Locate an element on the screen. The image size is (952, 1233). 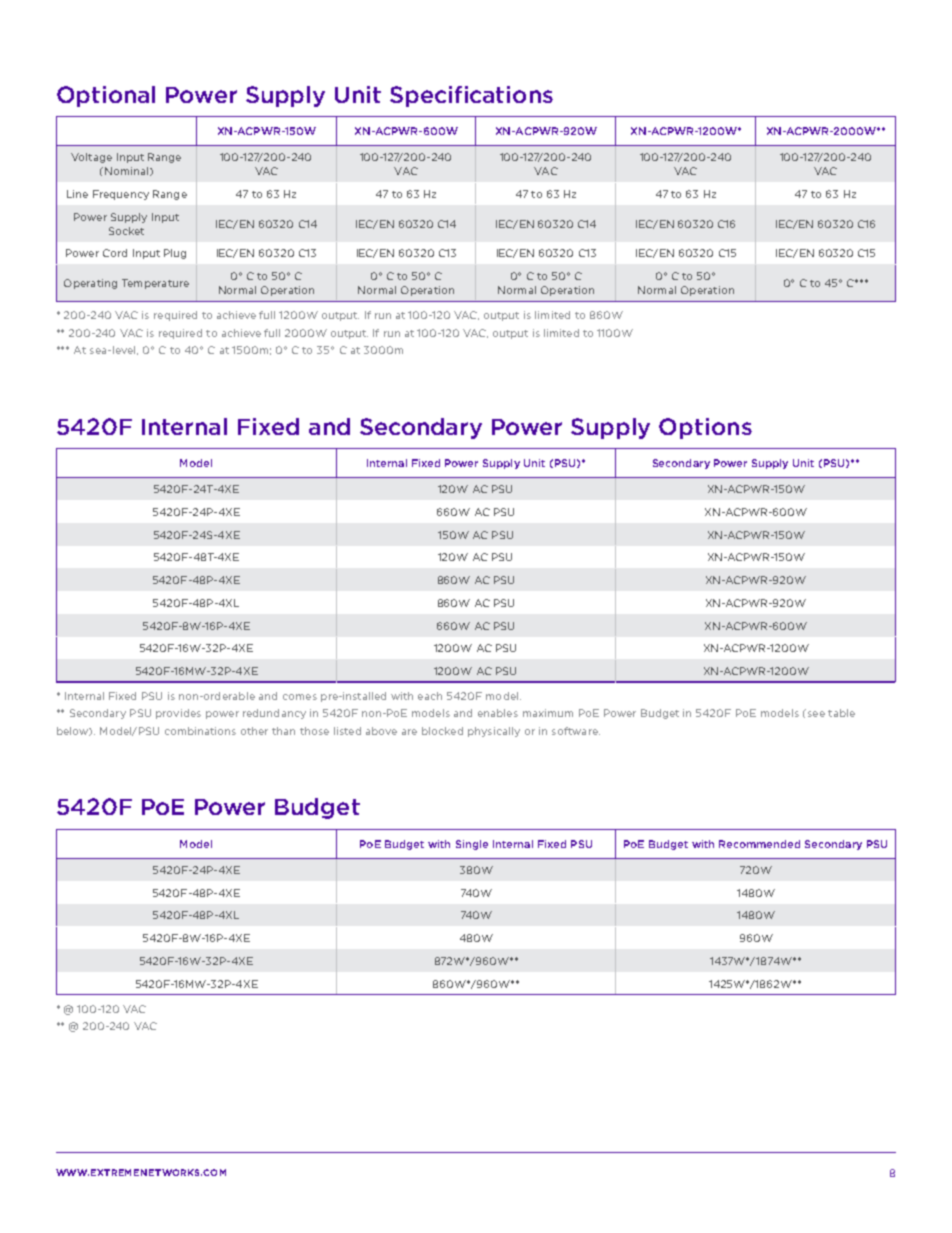
Single is located at coordinates (472, 845).
